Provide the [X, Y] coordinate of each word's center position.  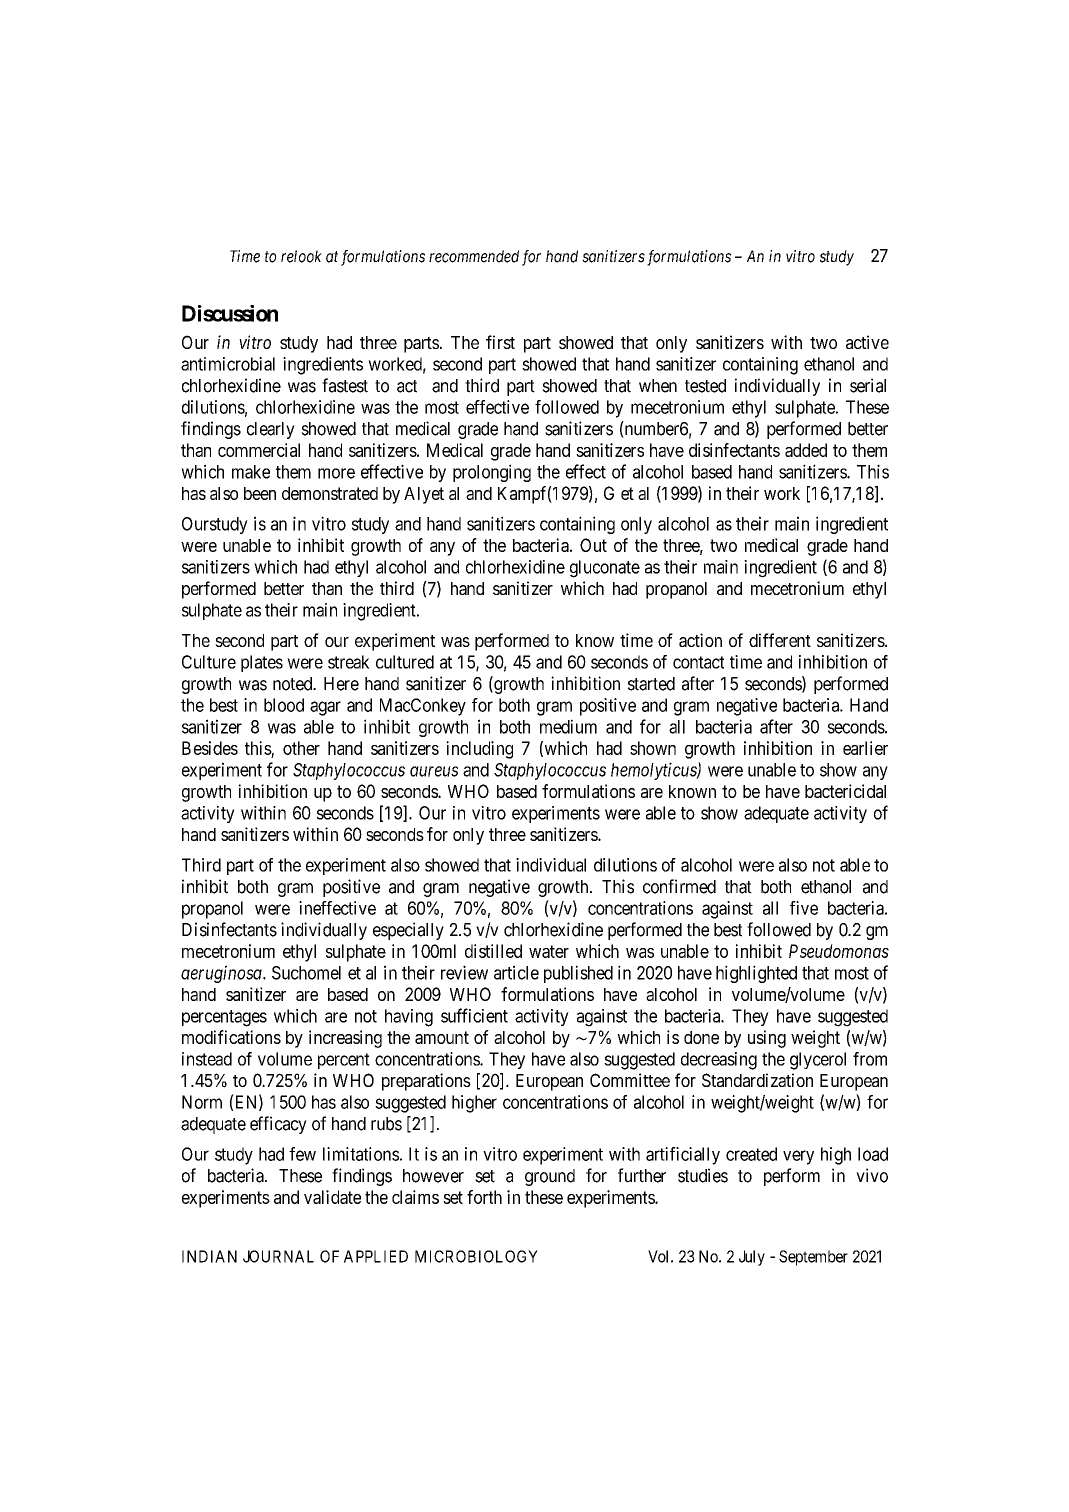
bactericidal [845, 791]
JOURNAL [278, 1256]
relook [301, 256]
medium [568, 726]
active [867, 342]
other [301, 748]
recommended [474, 256]
